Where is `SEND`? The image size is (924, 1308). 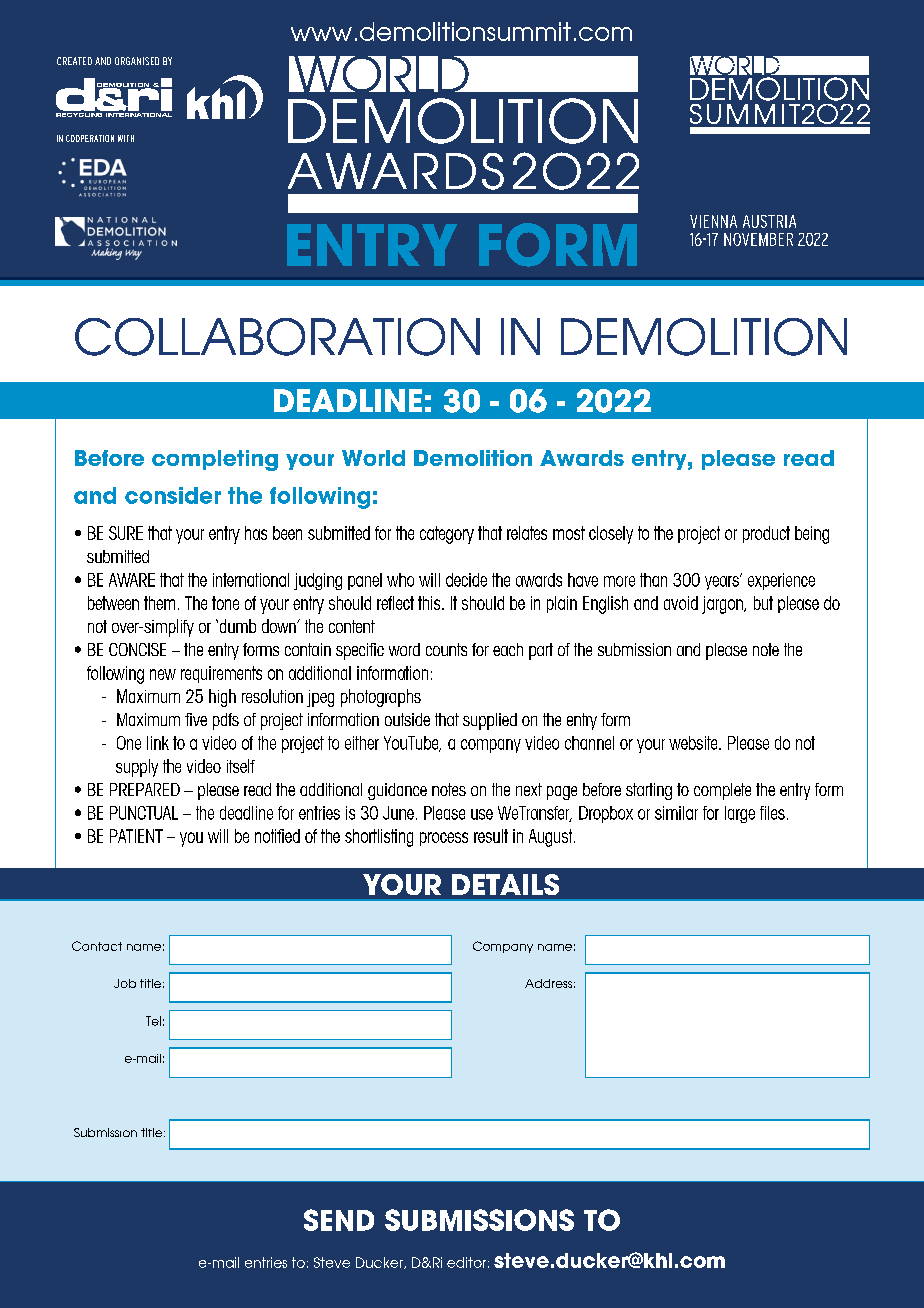
SEND is located at coordinates (339, 1220).
